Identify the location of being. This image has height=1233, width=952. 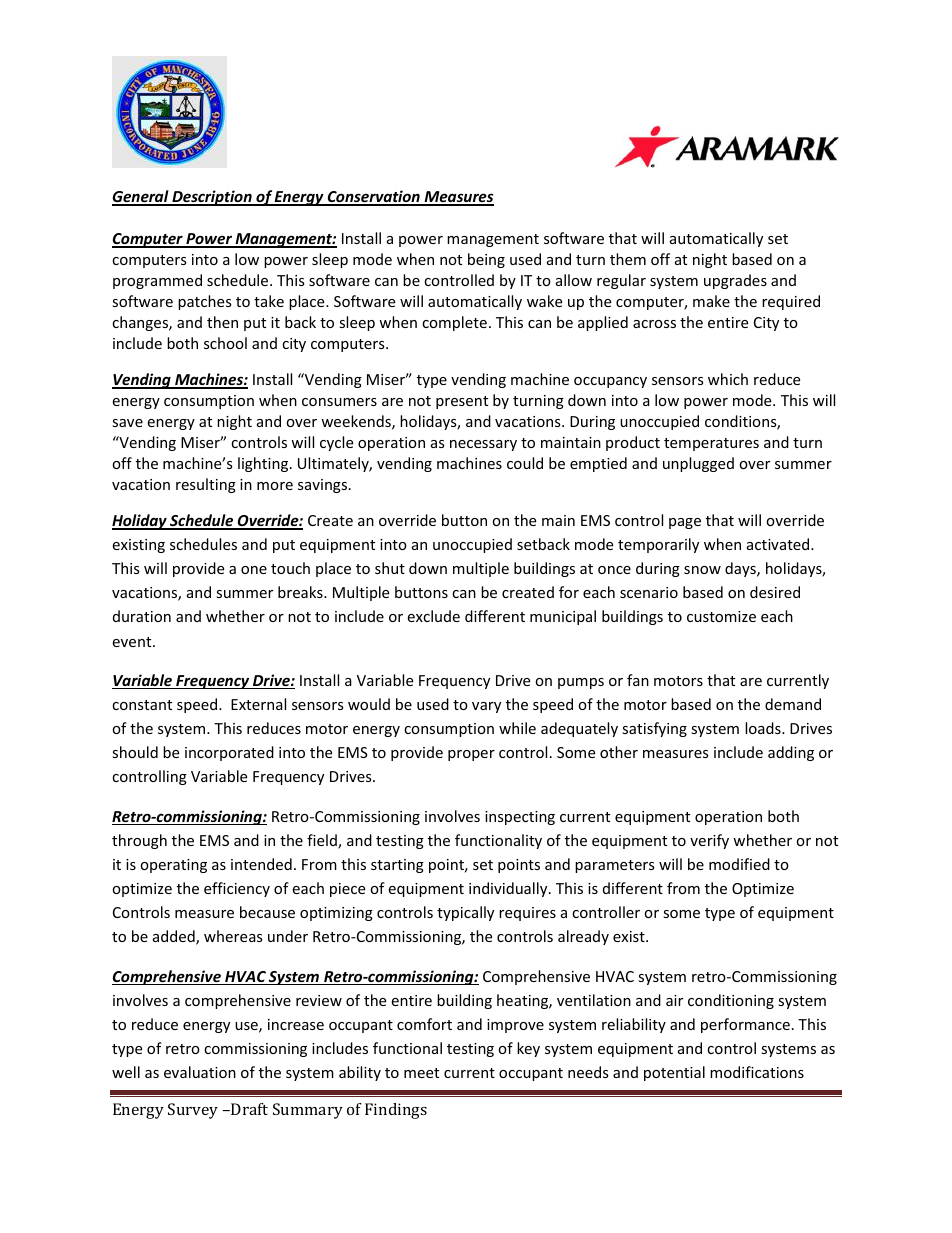
(486, 260).
